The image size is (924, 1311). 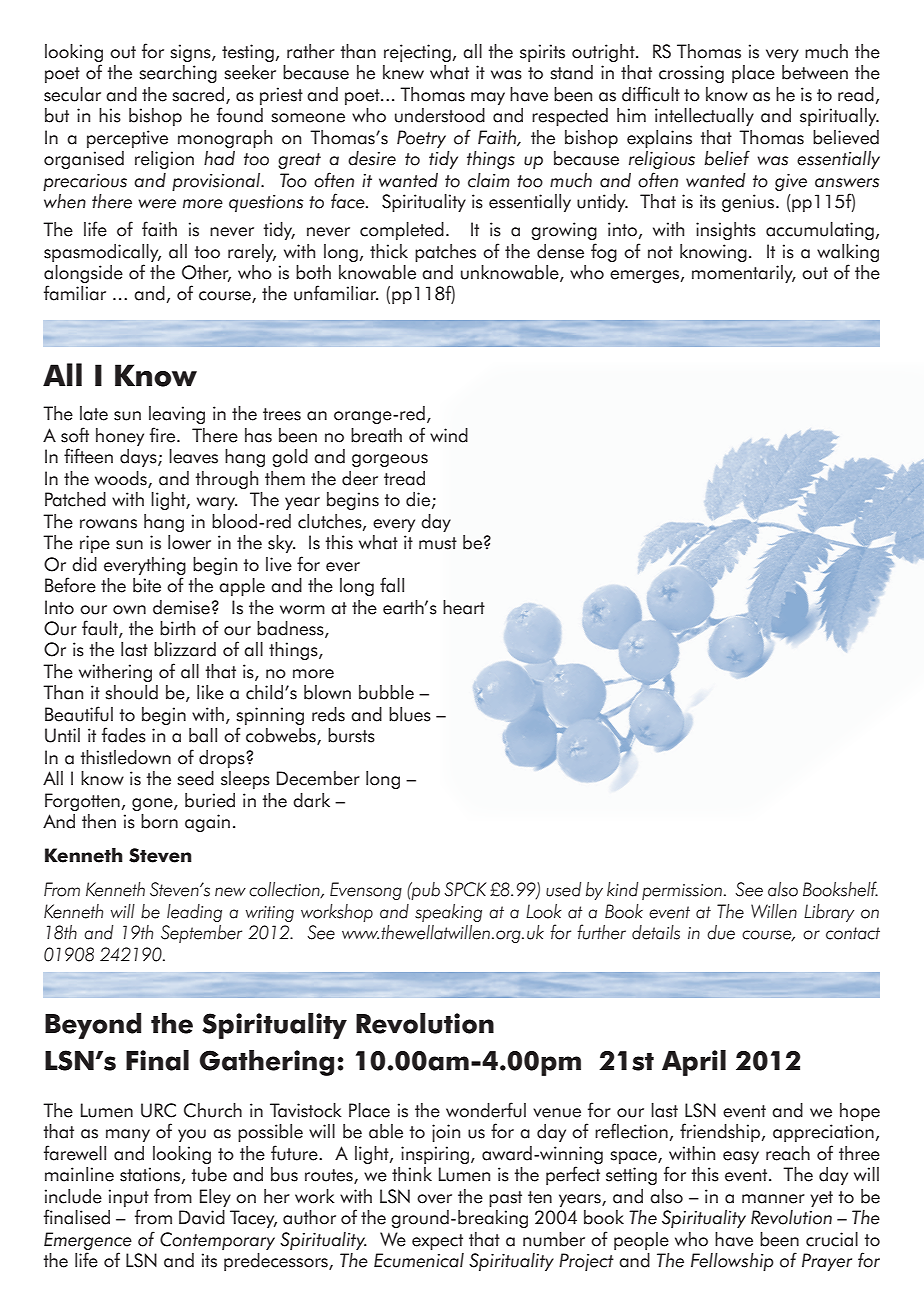 I want to click on birth, so click(x=177, y=628).
